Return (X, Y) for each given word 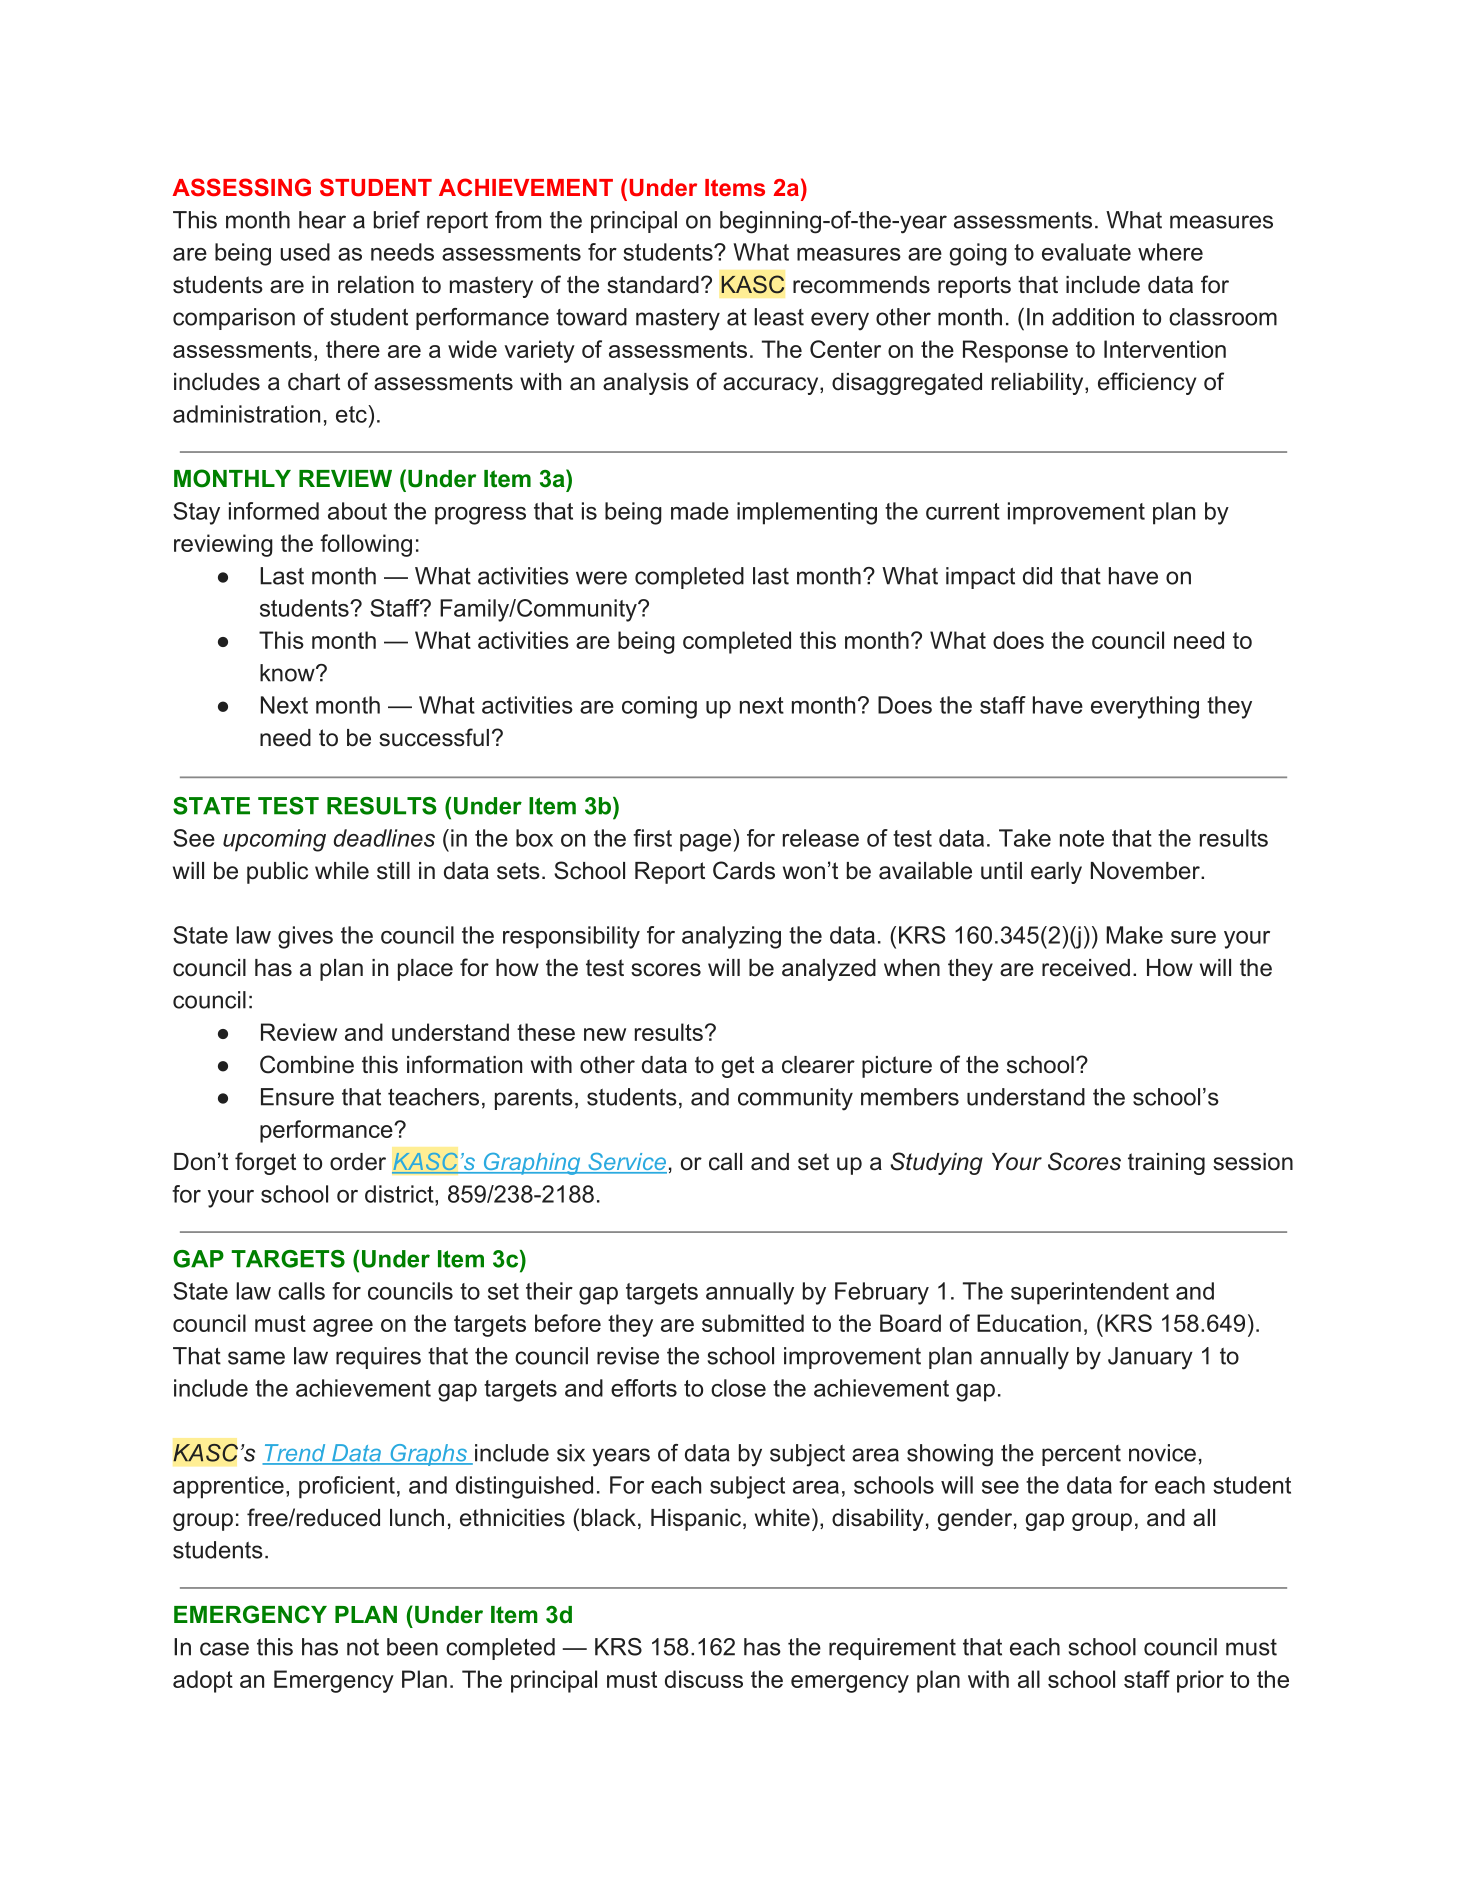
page (705, 843)
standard (653, 285)
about (357, 511)
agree (343, 1328)
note (1082, 838)
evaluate (1086, 252)
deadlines (384, 838)
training (1166, 1164)
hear (322, 220)
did (1037, 576)
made (700, 511)
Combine (307, 1064)
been (412, 1647)
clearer (818, 1065)
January (1150, 1358)
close (738, 1388)
